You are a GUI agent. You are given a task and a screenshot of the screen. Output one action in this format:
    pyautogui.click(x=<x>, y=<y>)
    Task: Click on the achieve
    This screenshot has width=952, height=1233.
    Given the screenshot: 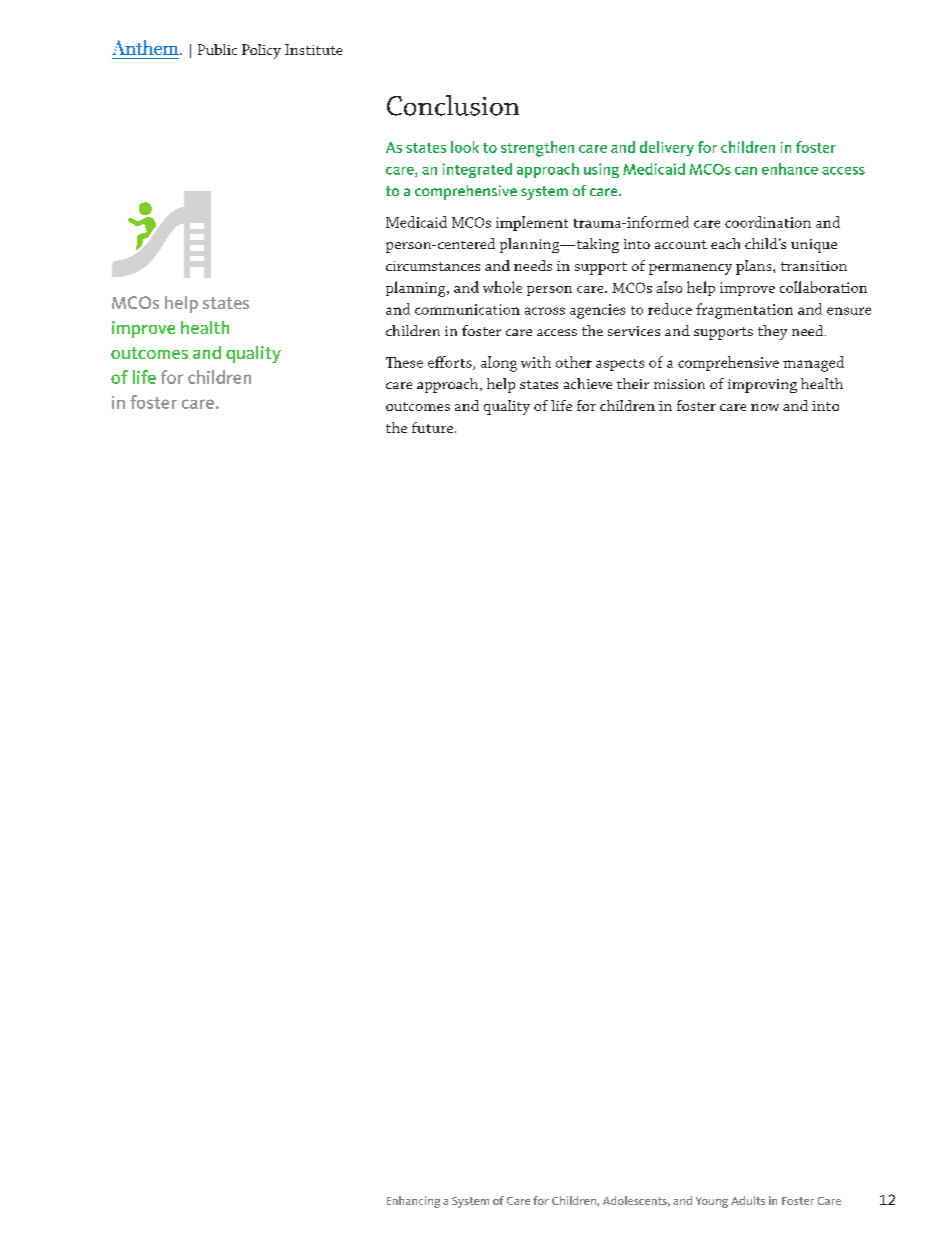 What is the action you would take?
    pyautogui.click(x=588, y=383)
